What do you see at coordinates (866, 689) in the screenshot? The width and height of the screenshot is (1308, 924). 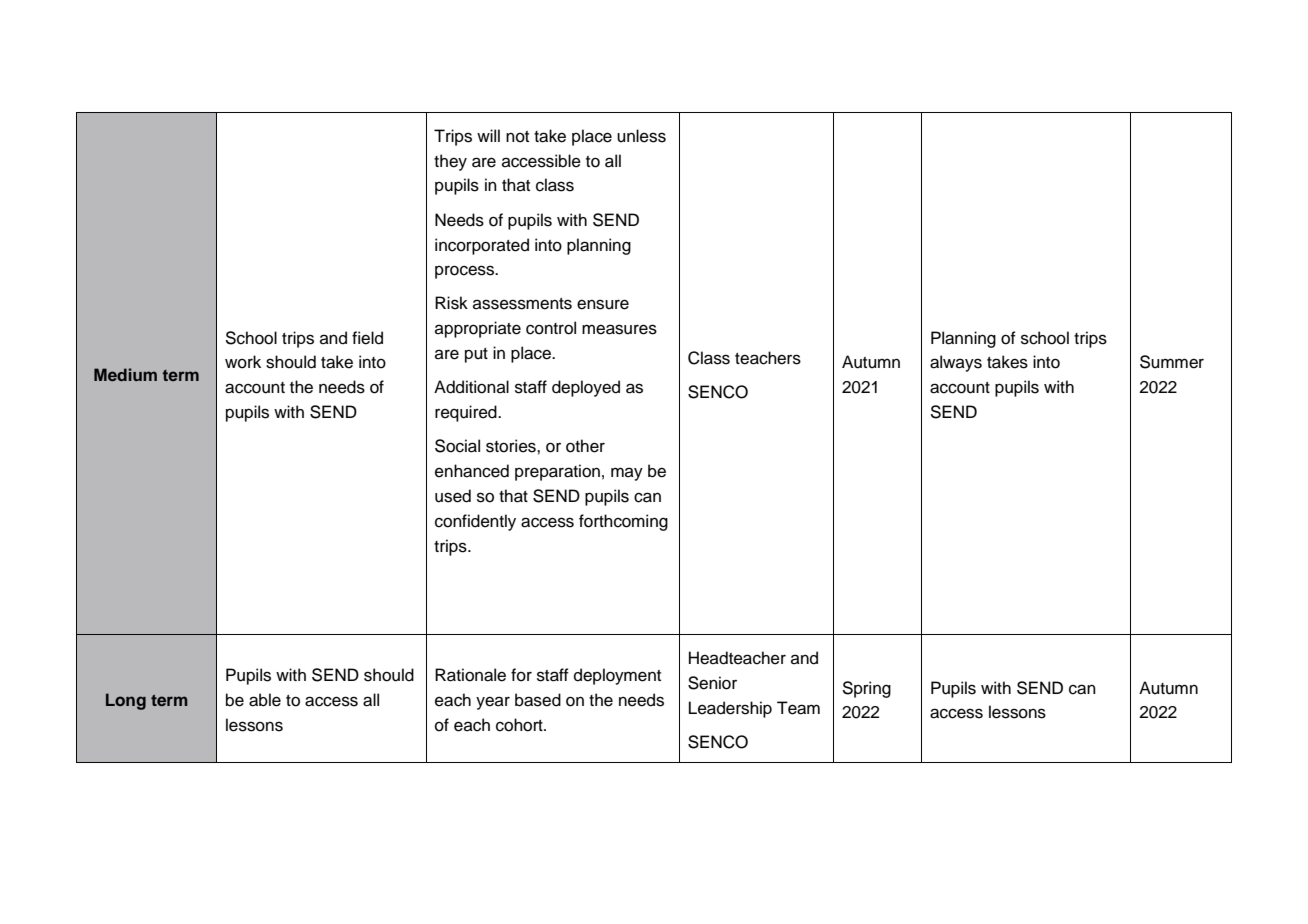 I see `Spring` at bounding box center [866, 689].
